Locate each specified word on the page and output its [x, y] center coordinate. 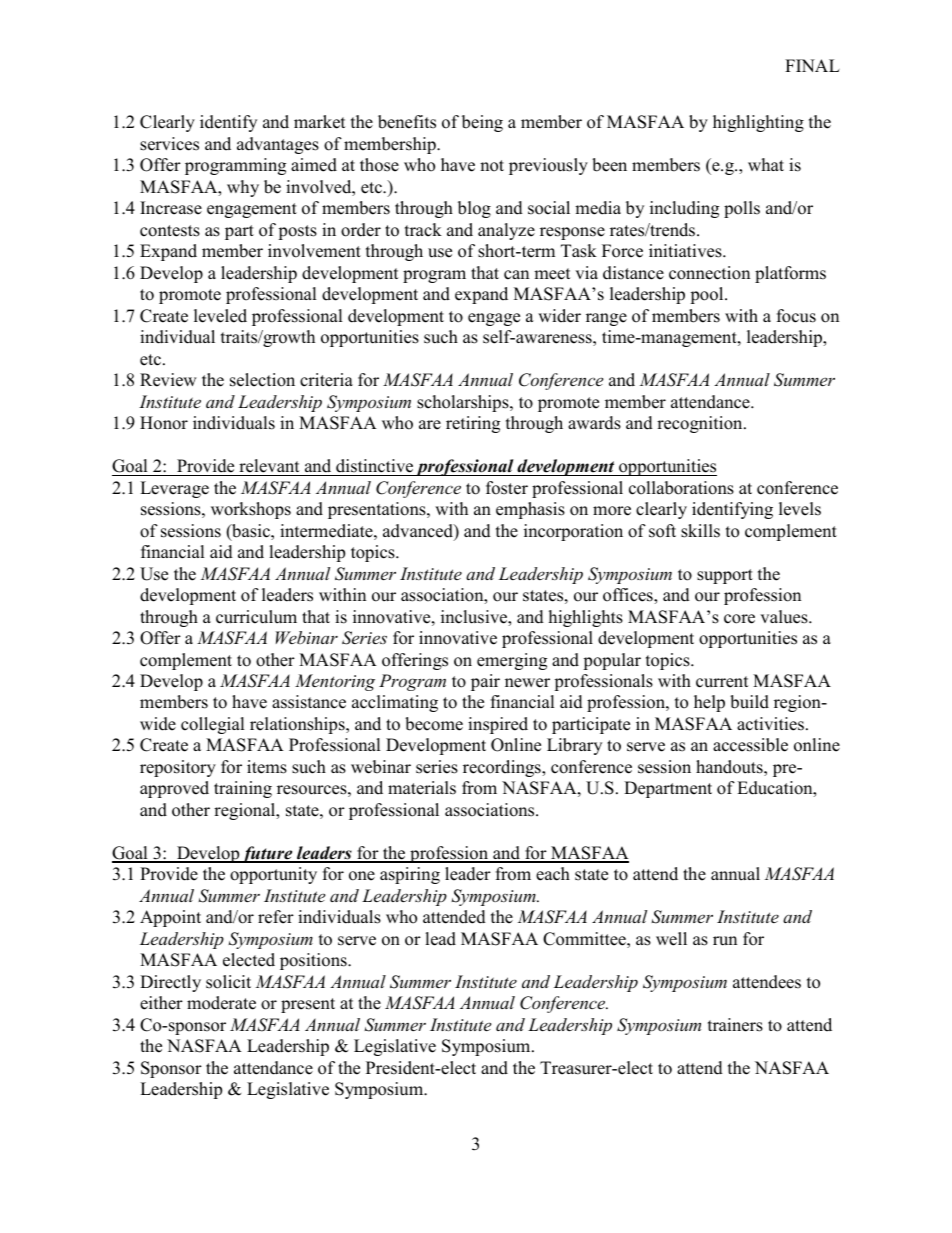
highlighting [758, 123]
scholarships [464, 403]
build [749, 702]
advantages [278, 145]
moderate [221, 1003]
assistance [309, 702]
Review [168, 380]
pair [485, 682]
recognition [701, 424]
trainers [735, 1025]
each [553, 874]
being [482, 123]
